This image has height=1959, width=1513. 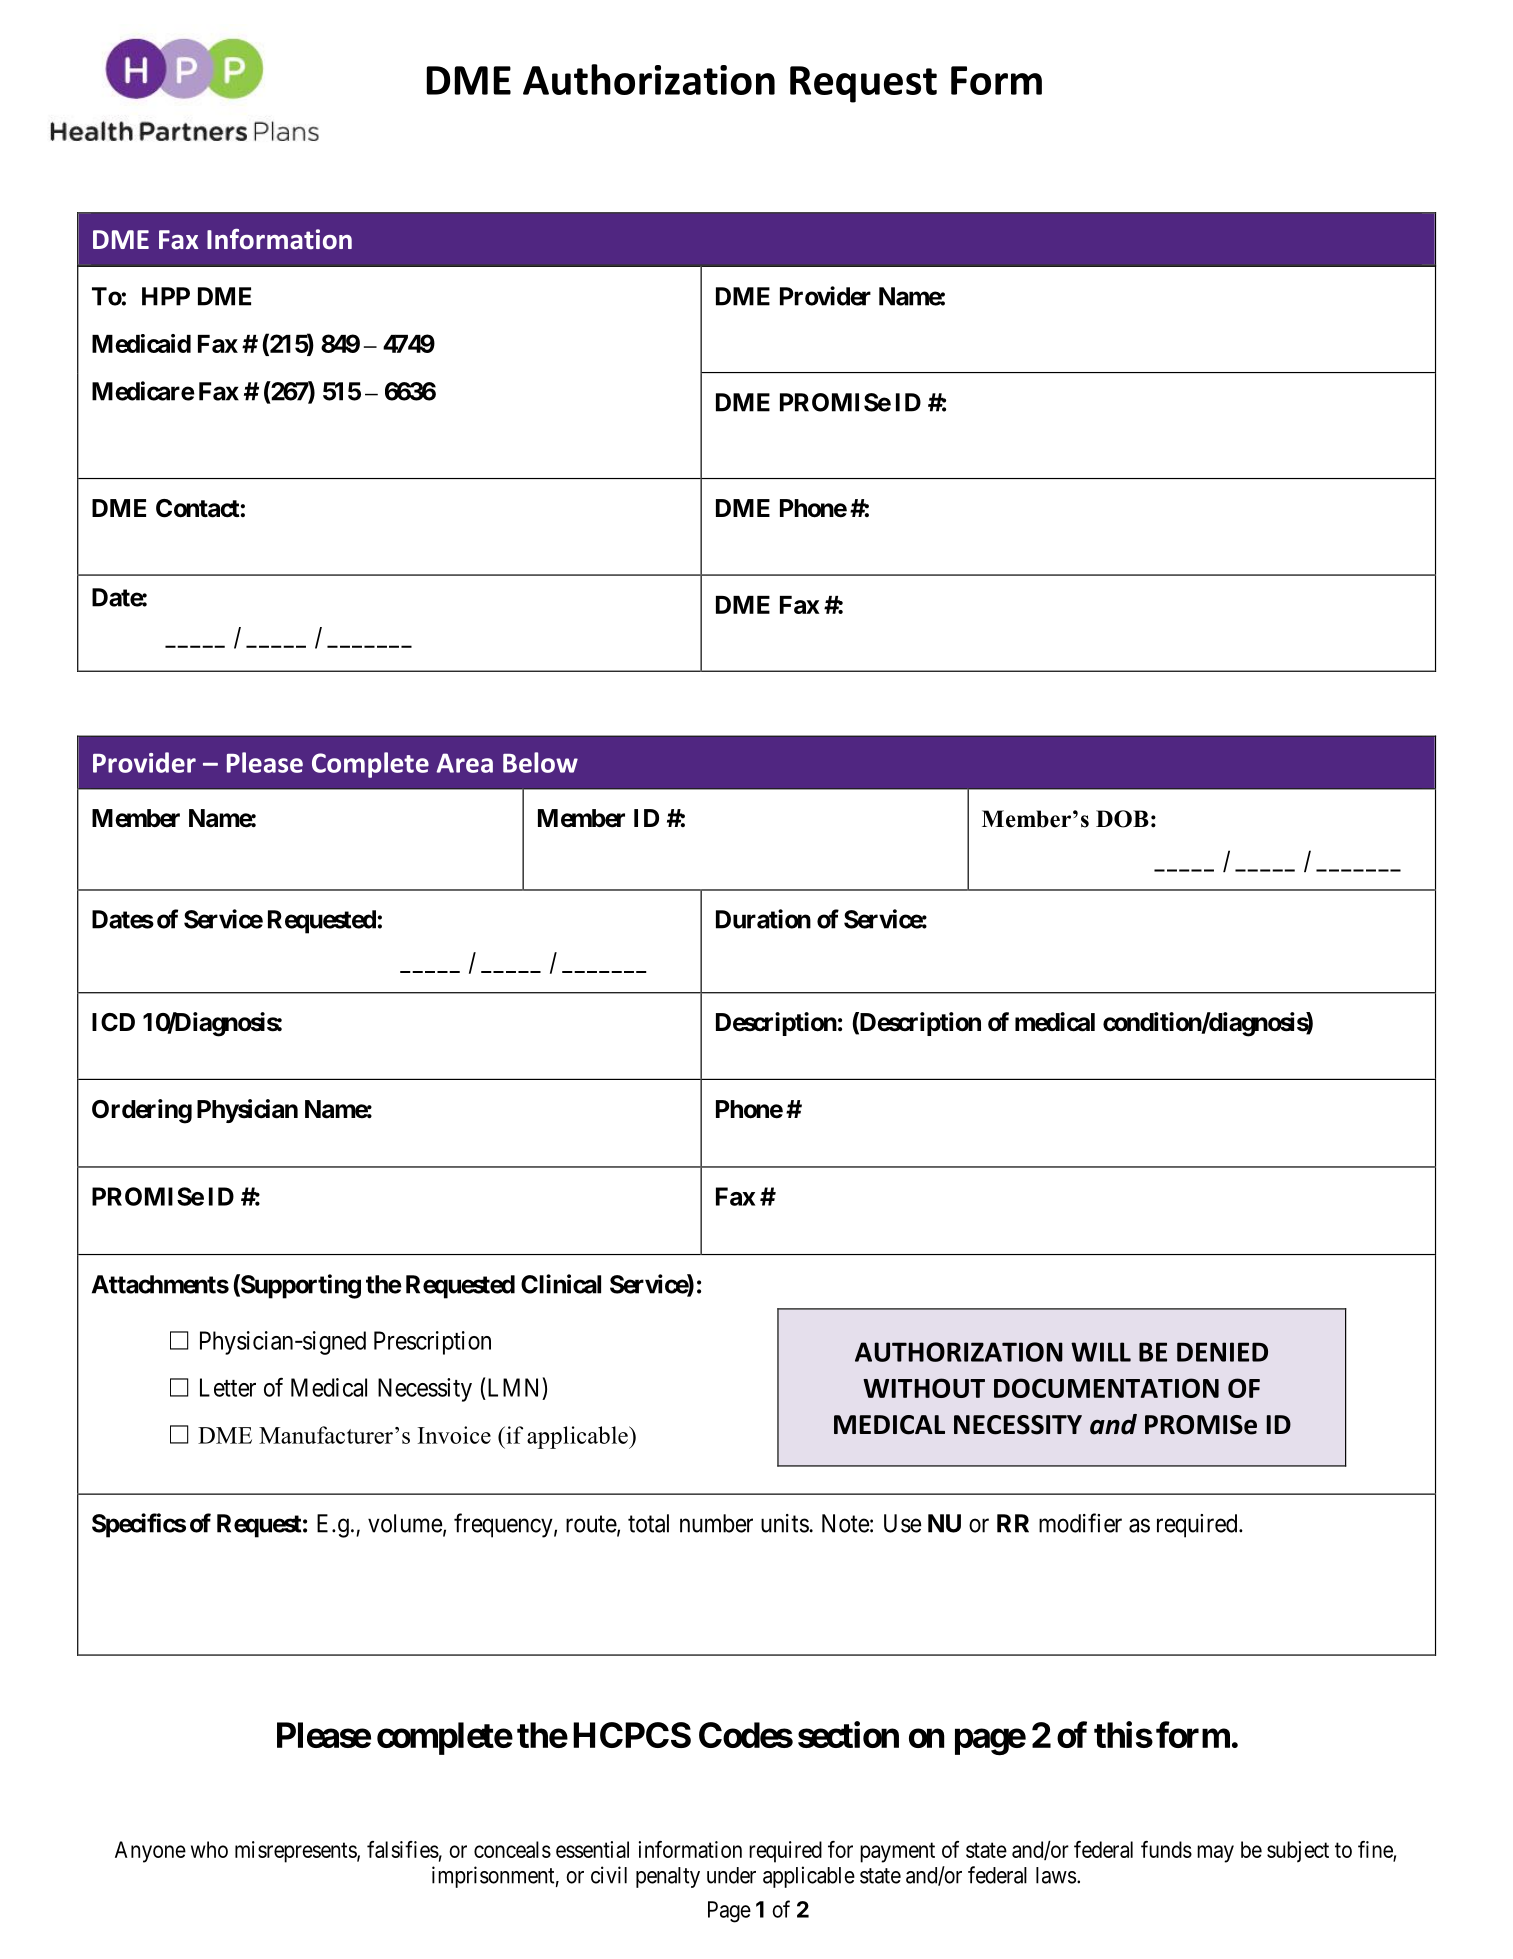 What do you see at coordinates (924, 1388) in the image?
I see `WITHOUT` at bounding box center [924, 1388].
